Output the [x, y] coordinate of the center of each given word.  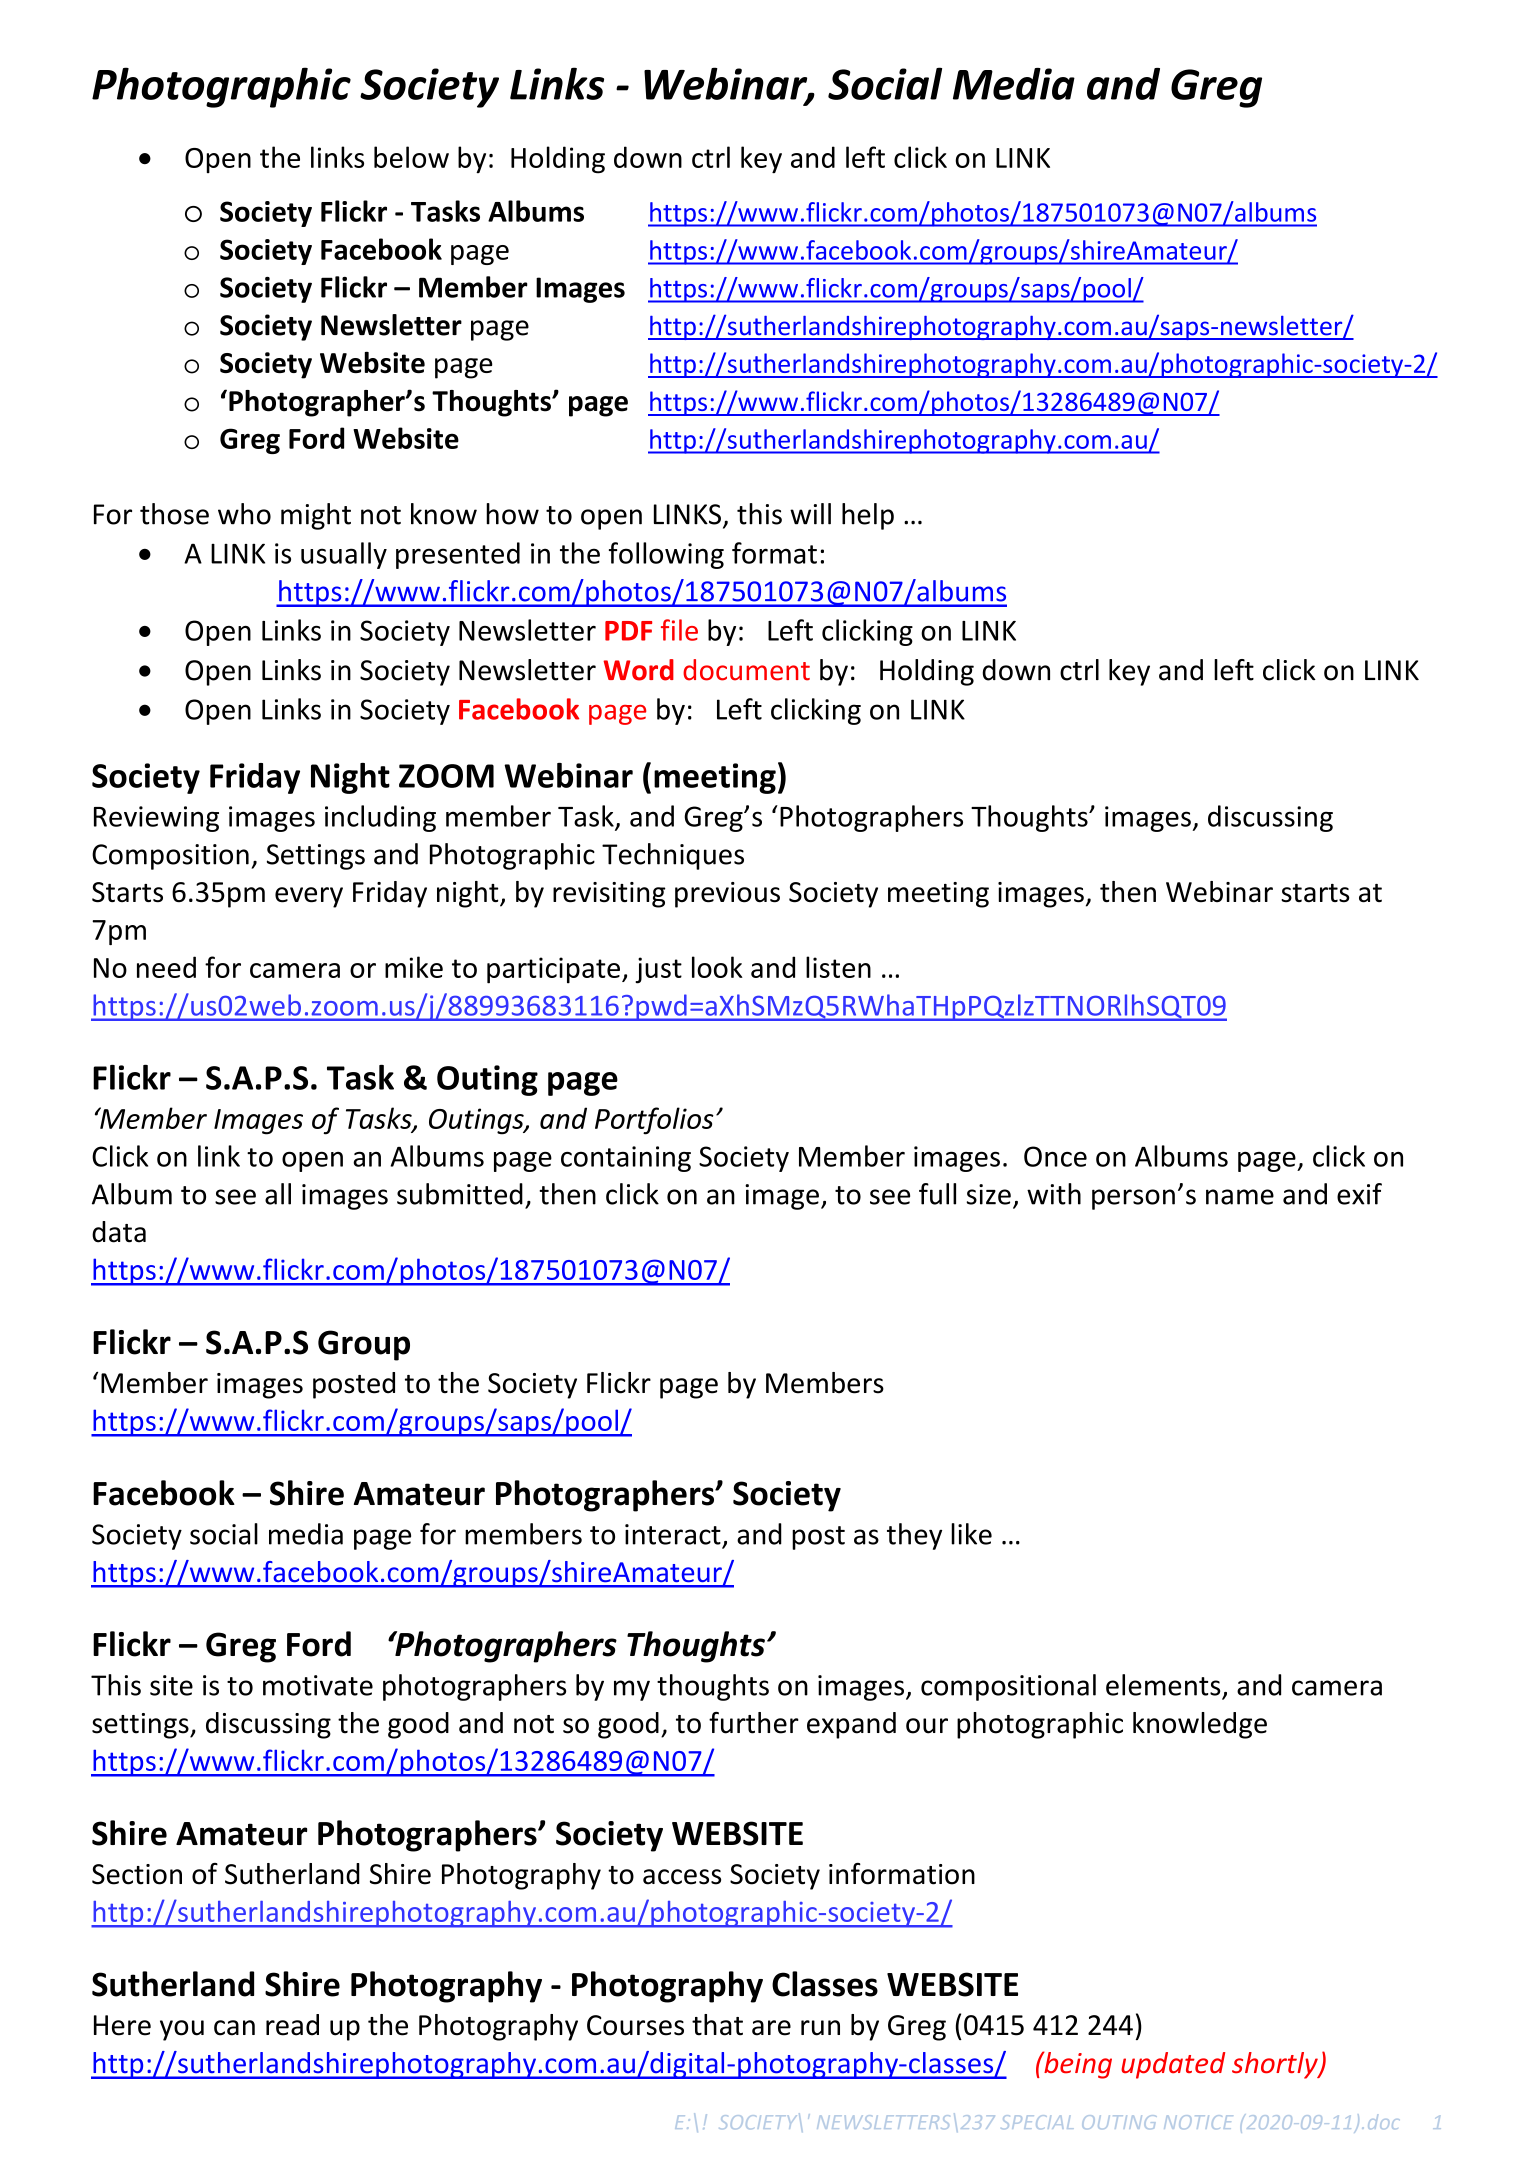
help [868, 516]
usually [344, 555]
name [1240, 1197]
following [666, 555]
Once [1055, 1156]
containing [626, 1159]
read [292, 2025]
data [119, 1232]
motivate [318, 1685]
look [717, 967]
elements [1163, 1685]
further [754, 1723]
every [309, 897]
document [746, 670]
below [411, 157]
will [810, 514]
